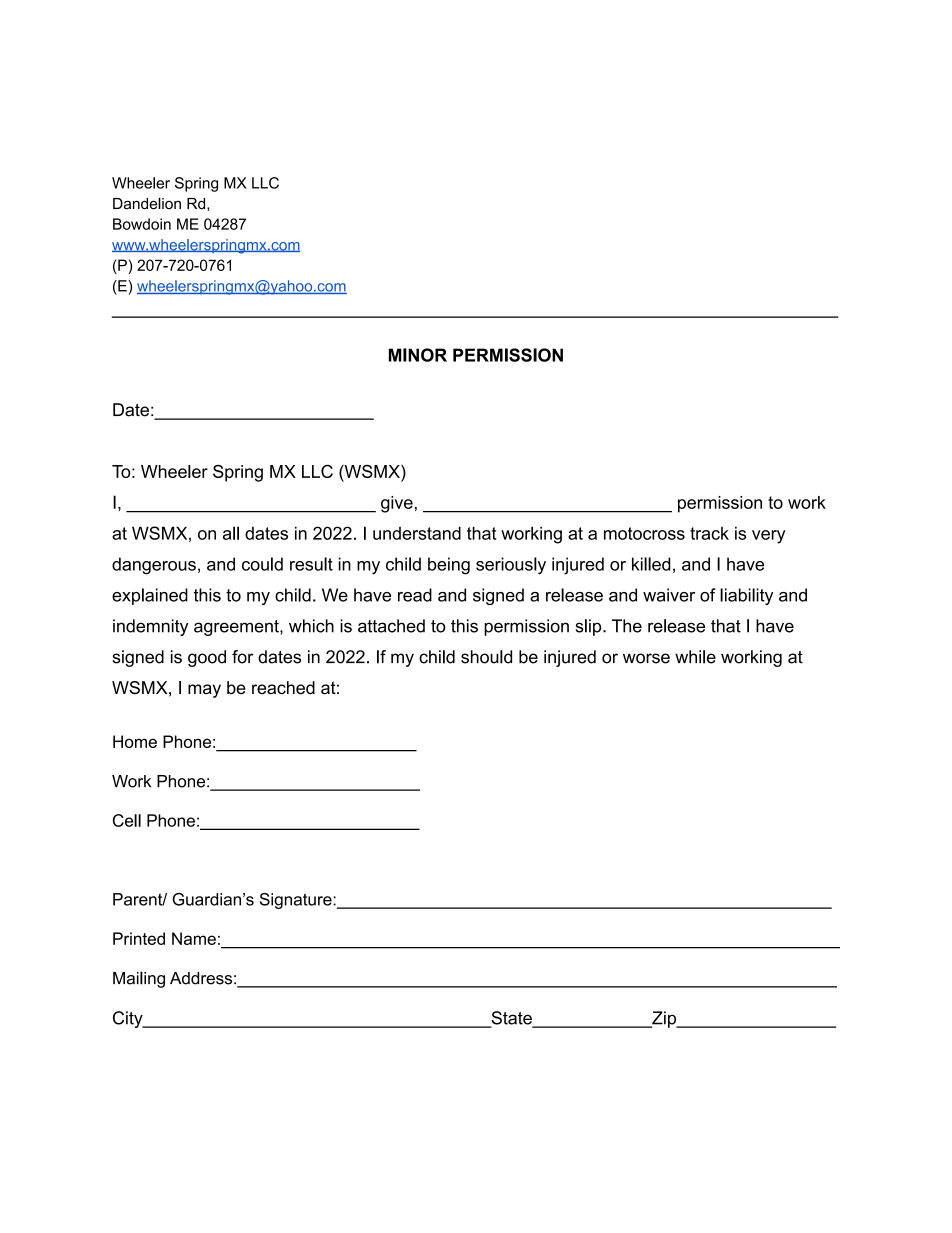 The height and width of the screenshot is (1233, 952). Describe the element at coordinates (150, 596) in the screenshot. I see `explained` at that location.
